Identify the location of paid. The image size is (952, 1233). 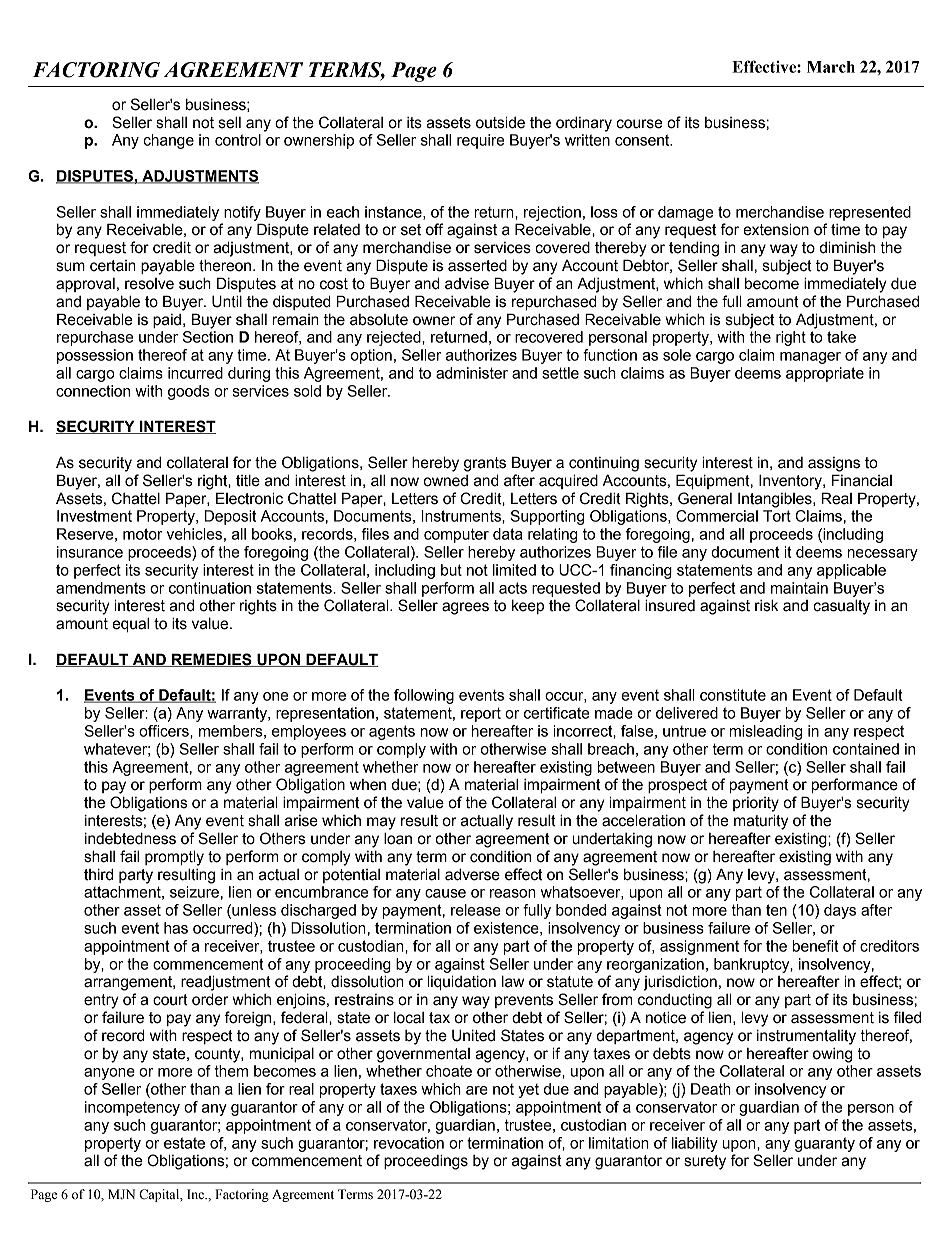
(167, 321).
